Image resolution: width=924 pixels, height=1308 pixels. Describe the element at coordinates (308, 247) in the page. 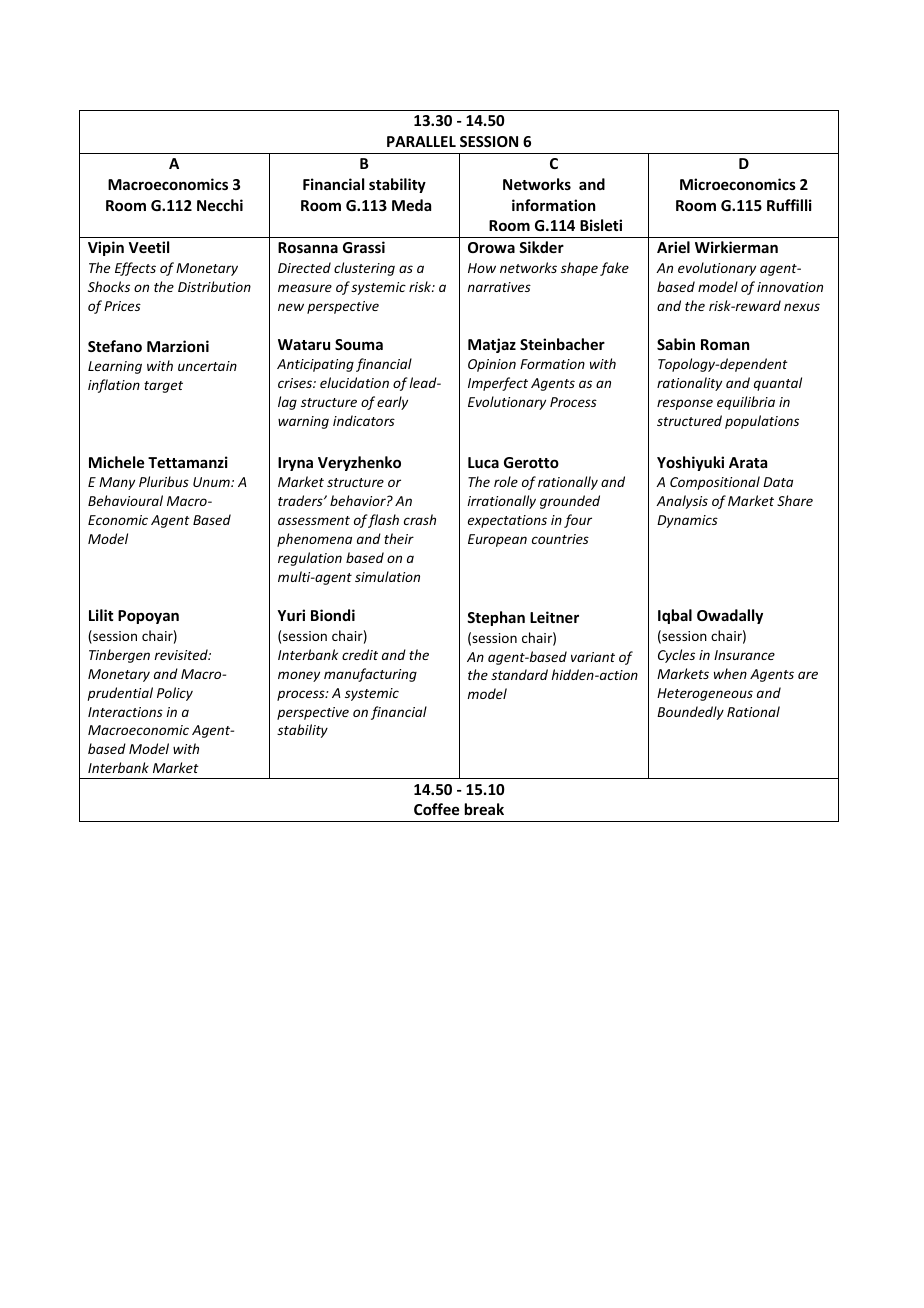

I see `Rosanna` at that location.
